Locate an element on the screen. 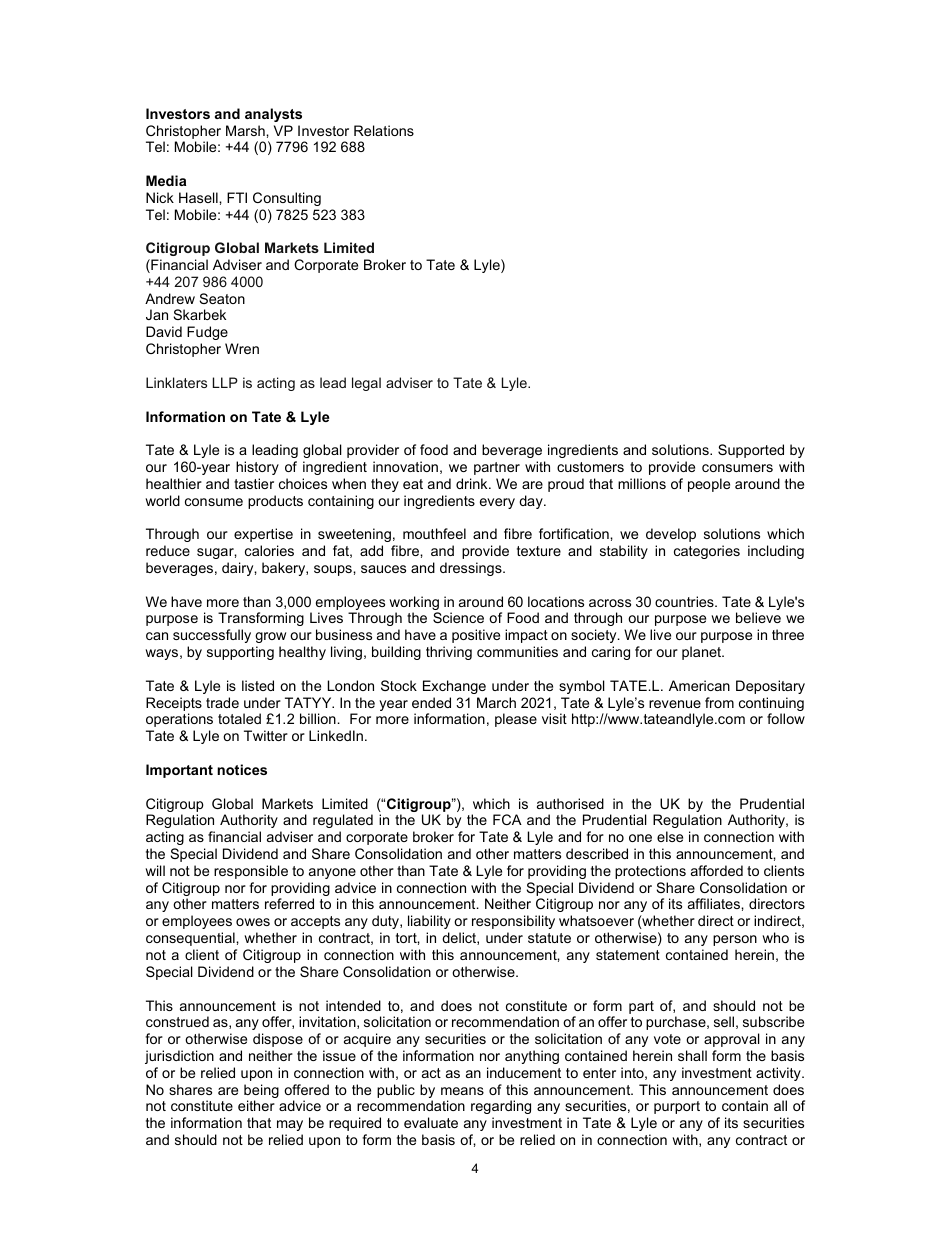 The image size is (952, 1233). Marsh is located at coordinates (246, 130).
